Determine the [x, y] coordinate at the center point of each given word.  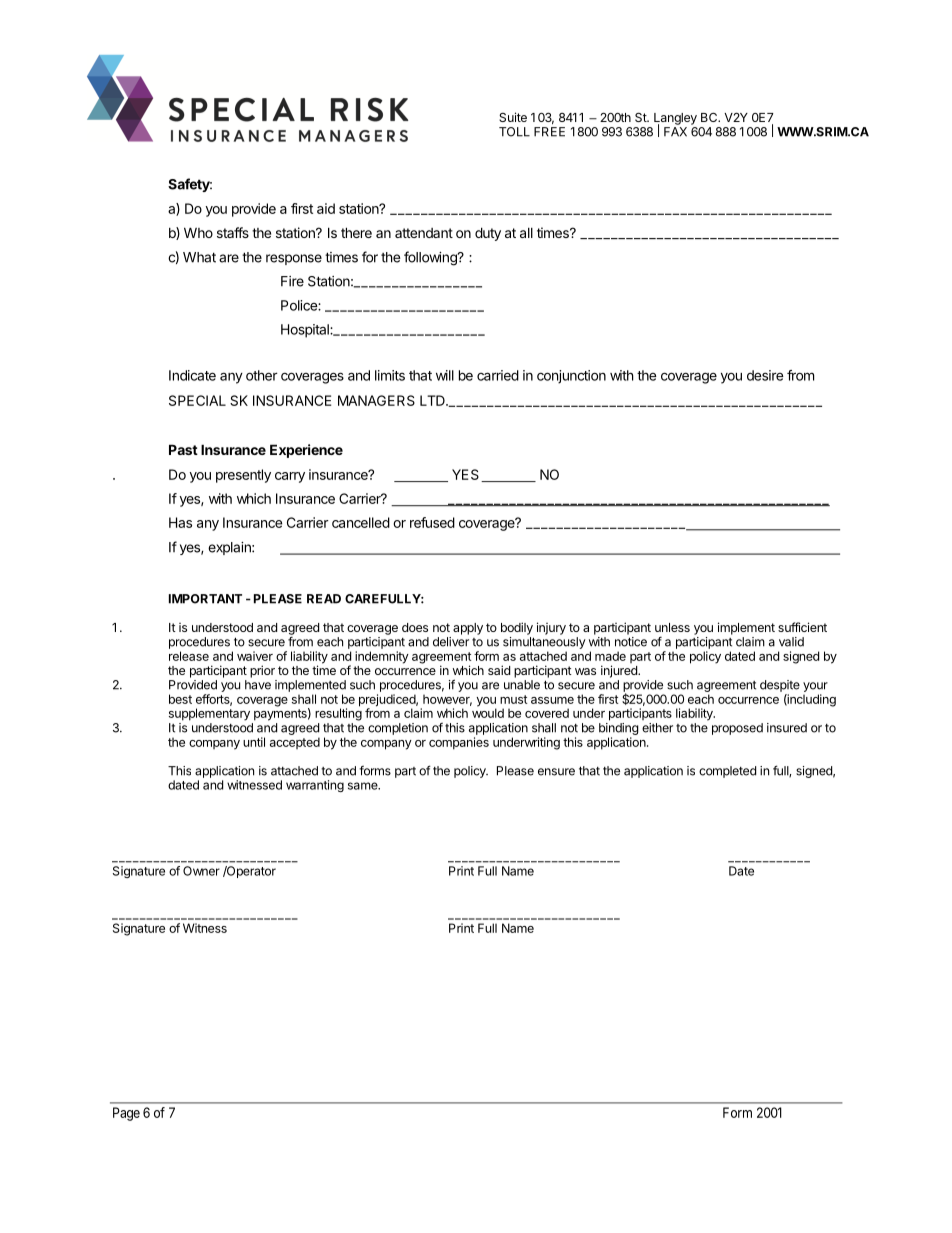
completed [727, 772]
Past [183, 449]
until [254, 742]
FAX [675, 132]
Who [198, 232]
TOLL [514, 132]
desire [765, 375]
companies [459, 743]
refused [432, 522]
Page [126, 1114]
